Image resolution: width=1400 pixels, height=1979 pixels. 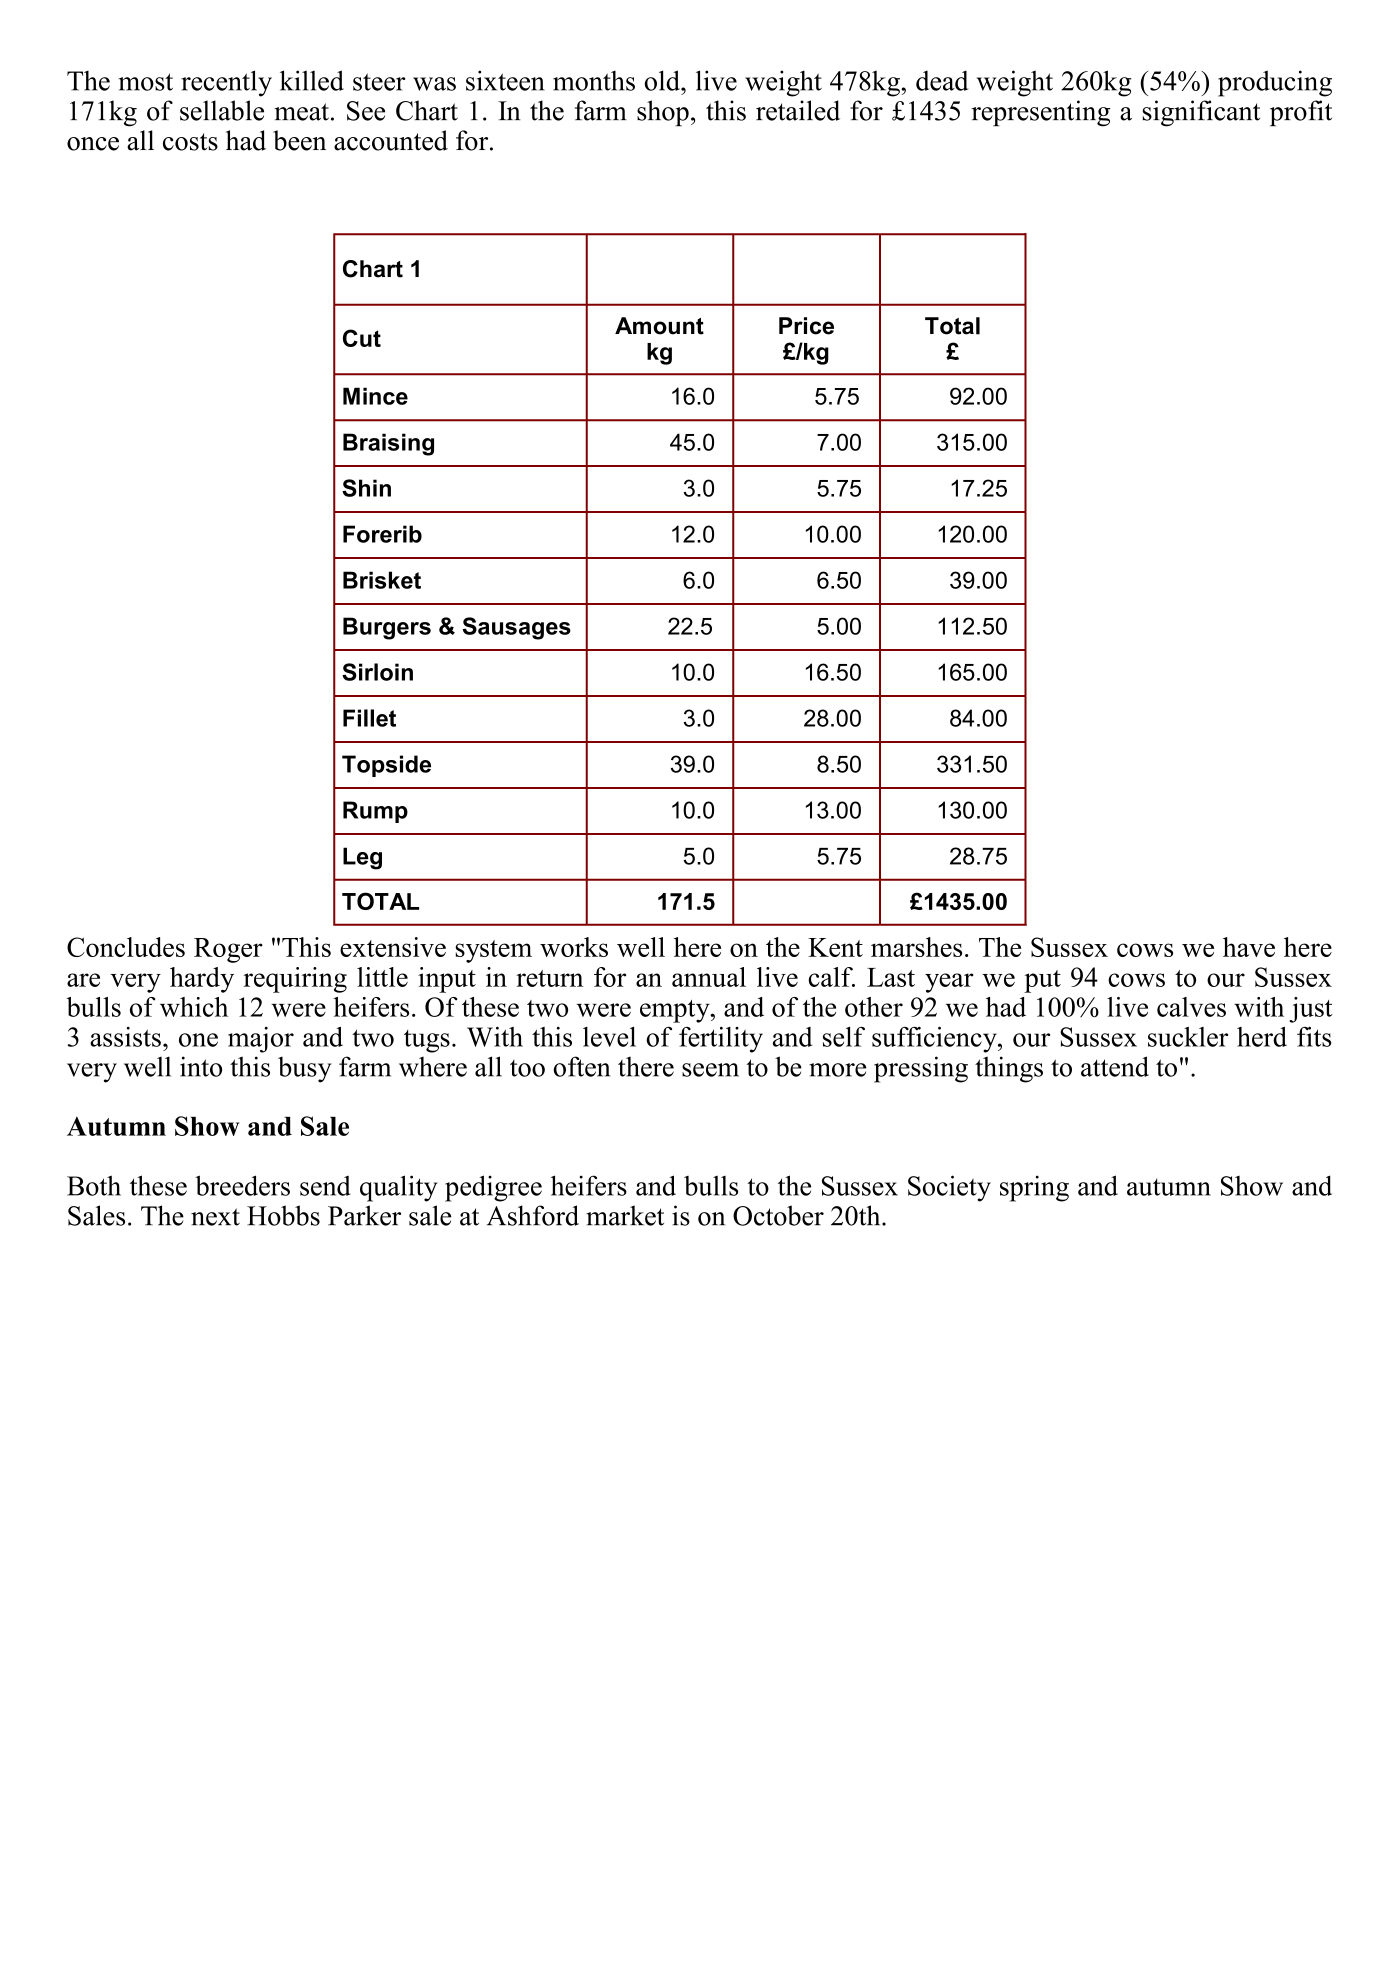 I want to click on shop, so click(x=663, y=113).
